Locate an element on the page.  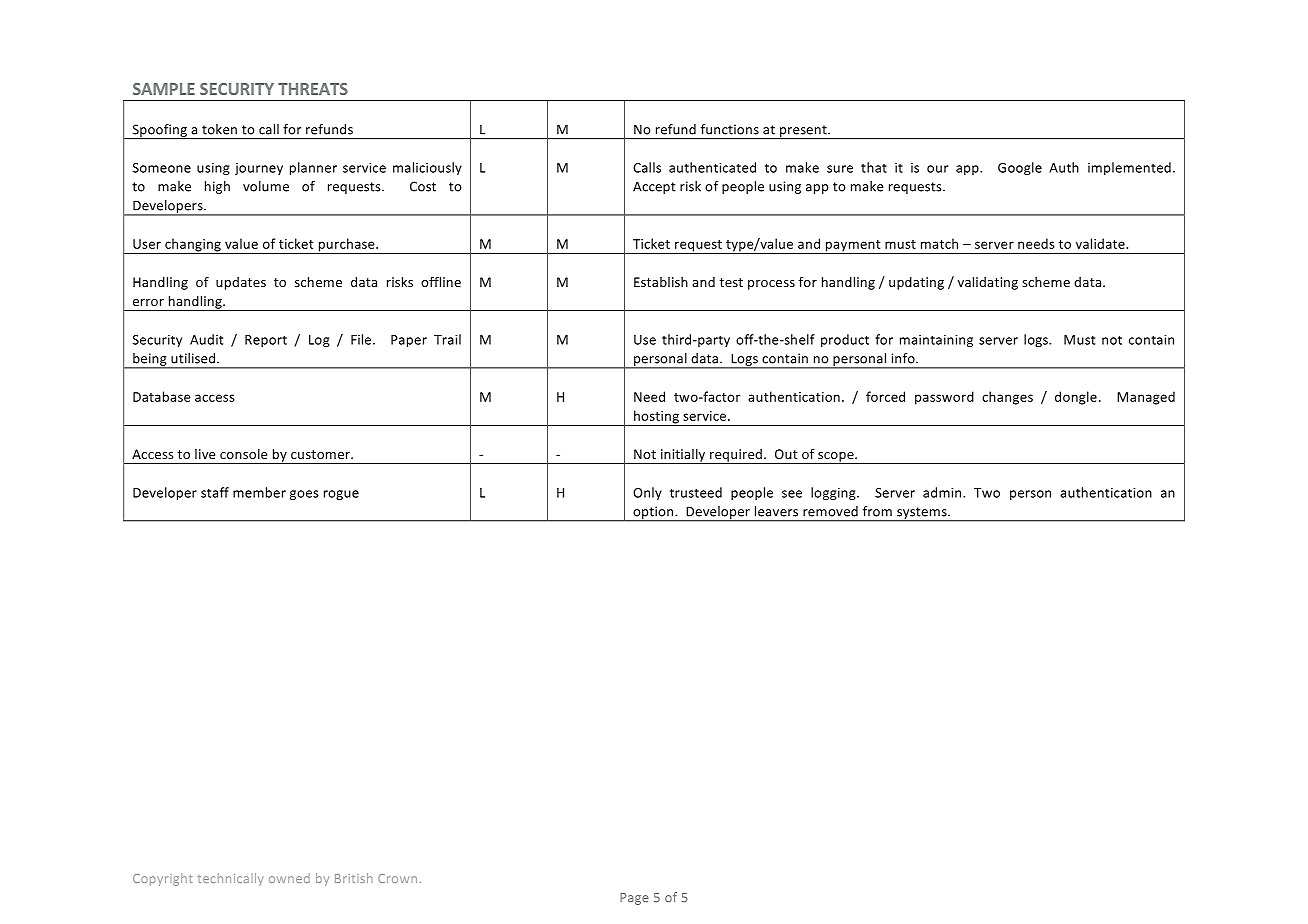
hosting is located at coordinates (657, 418).
